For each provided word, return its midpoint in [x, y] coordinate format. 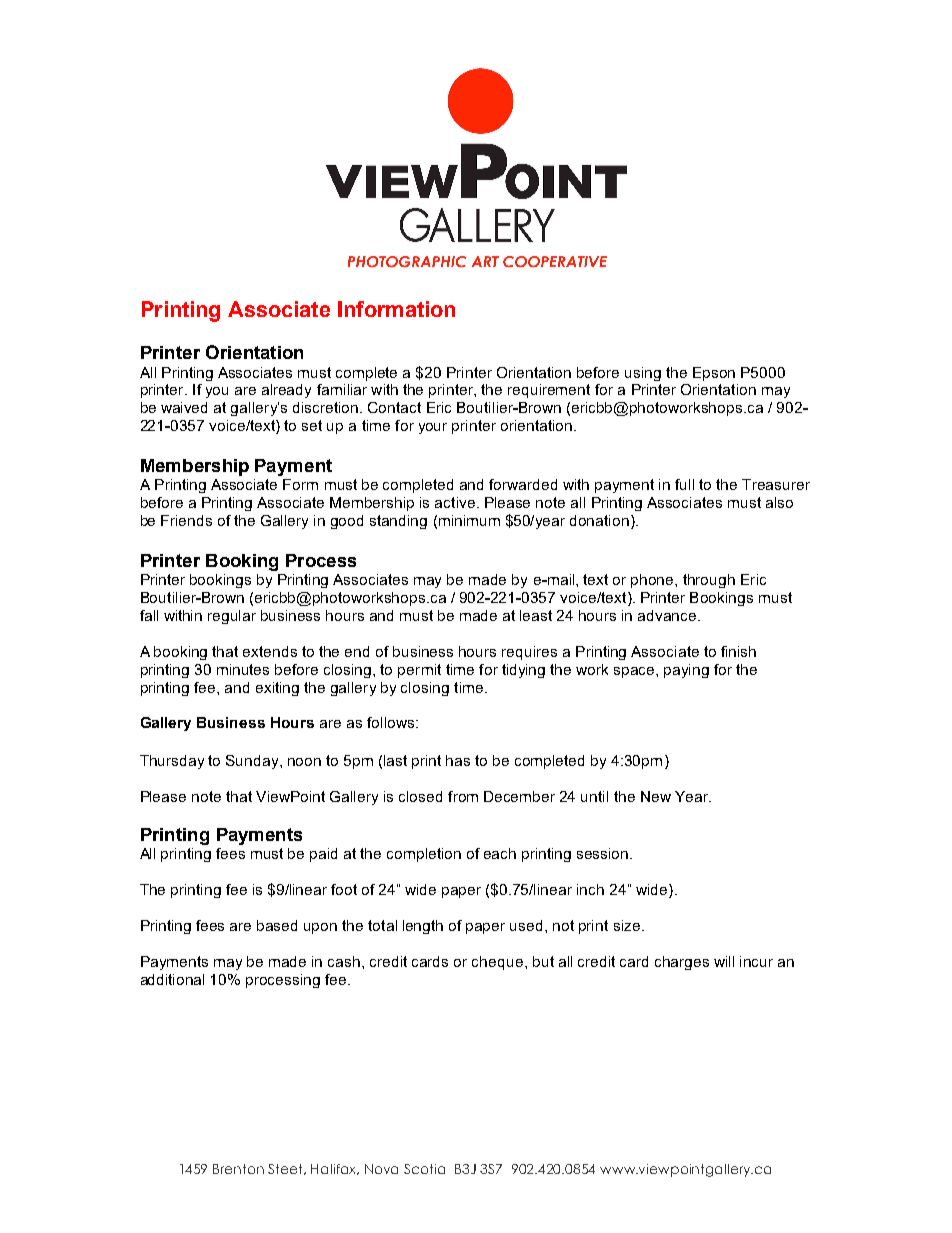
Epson [714, 374]
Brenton [238, 1169]
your [433, 428]
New [656, 796]
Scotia [424, 1169]
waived [184, 407]
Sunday [253, 762]
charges [682, 963]
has [458, 760]
